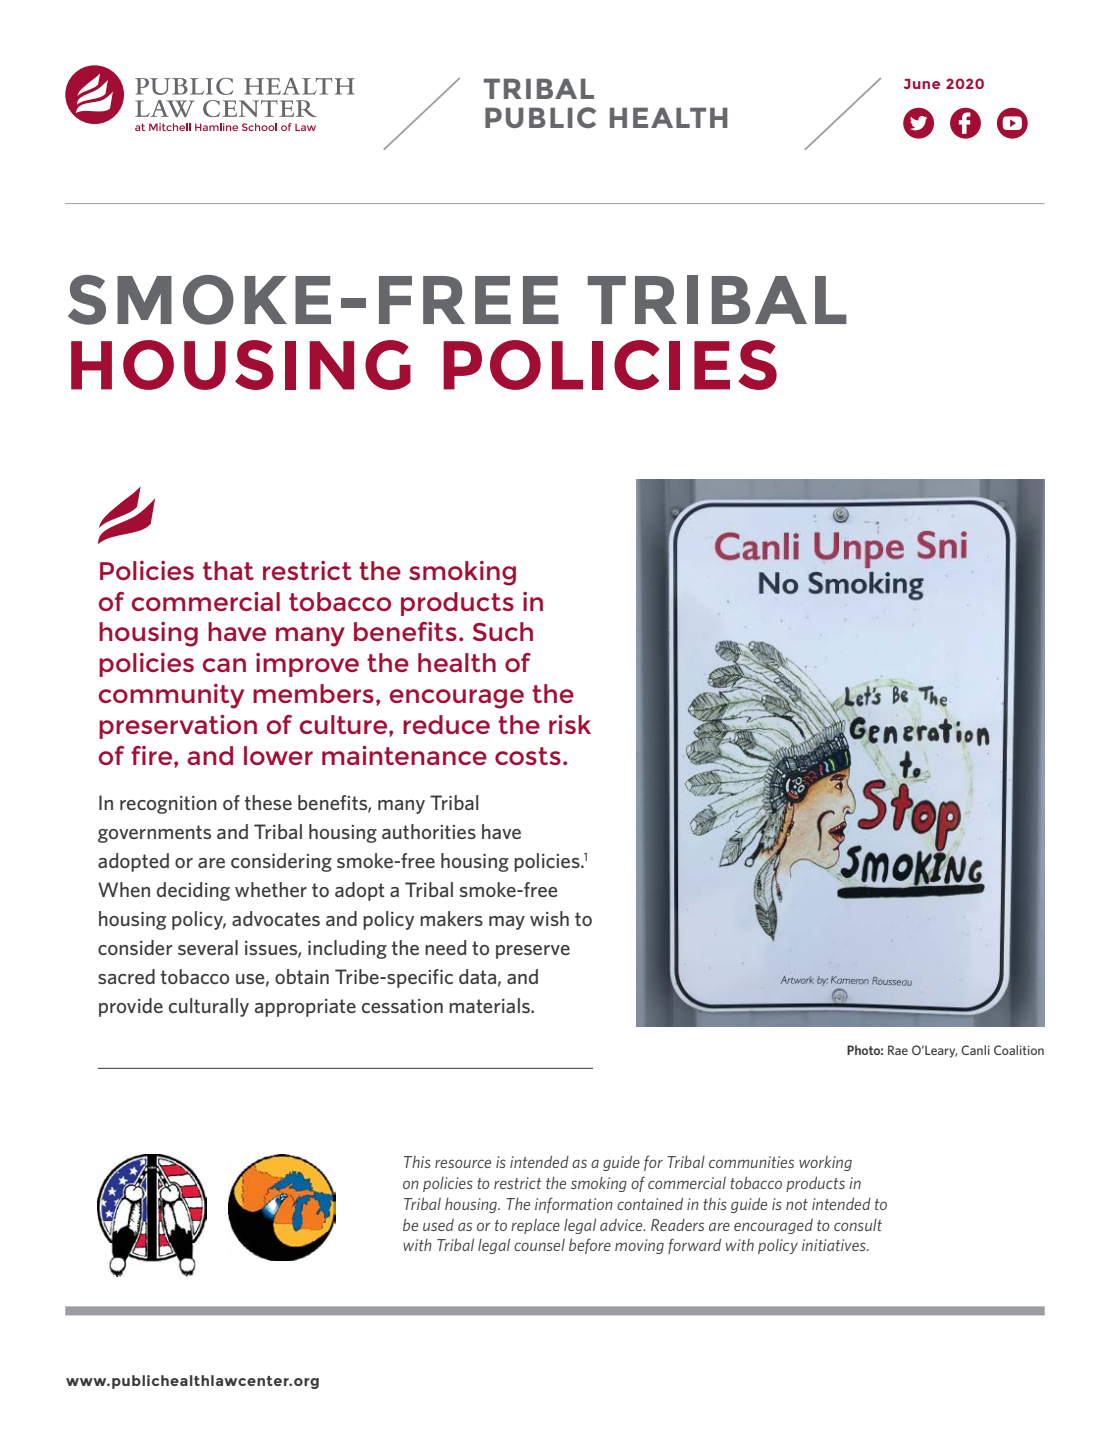 The image size is (1110, 1437). Describe the element at coordinates (570, 724) in the image. I see `risk` at that location.
